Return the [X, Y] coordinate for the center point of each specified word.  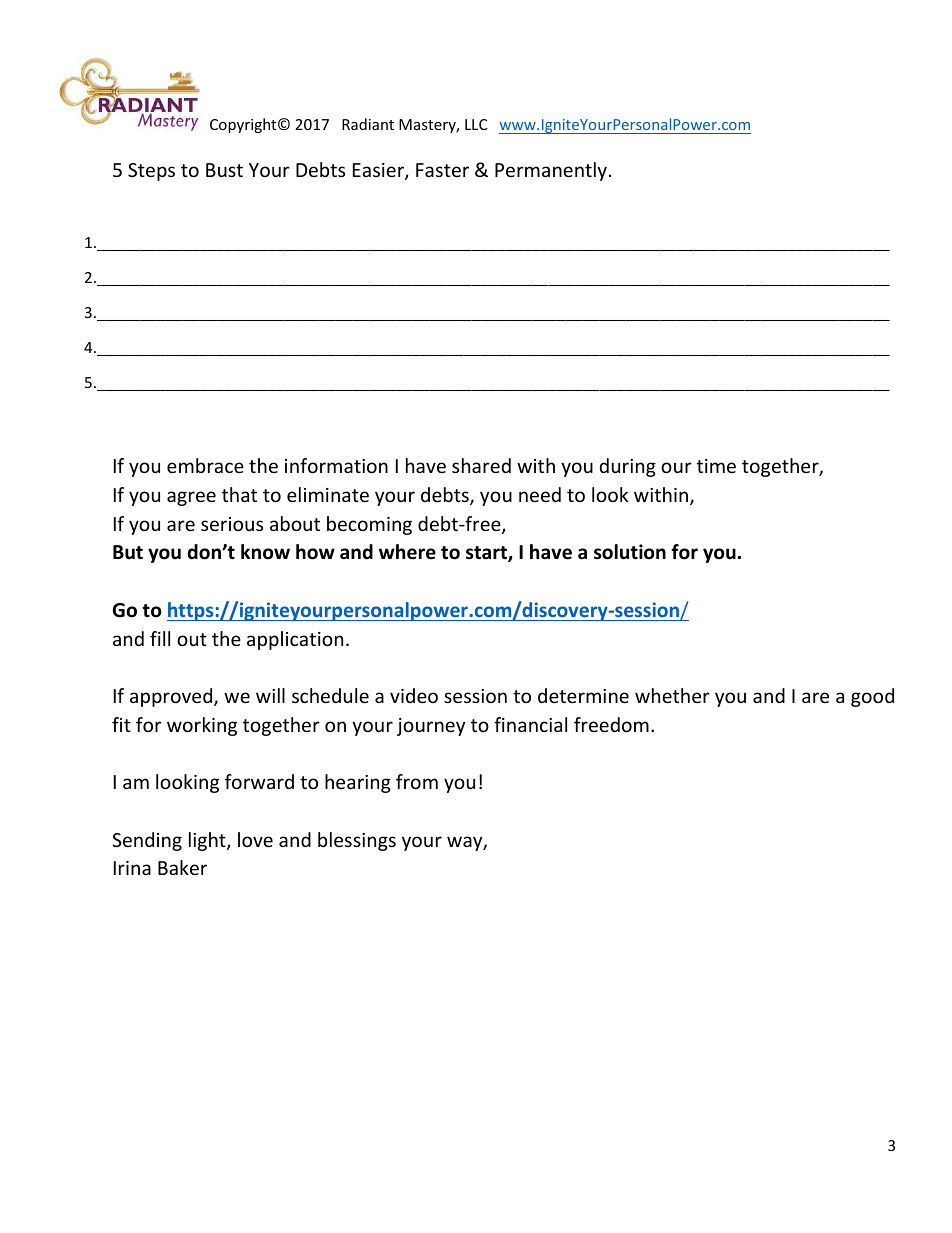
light [208, 841]
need [540, 494]
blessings [357, 841]
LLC [476, 124]
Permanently [551, 171]
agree [191, 498]
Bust [224, 170]
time [716, 466]
